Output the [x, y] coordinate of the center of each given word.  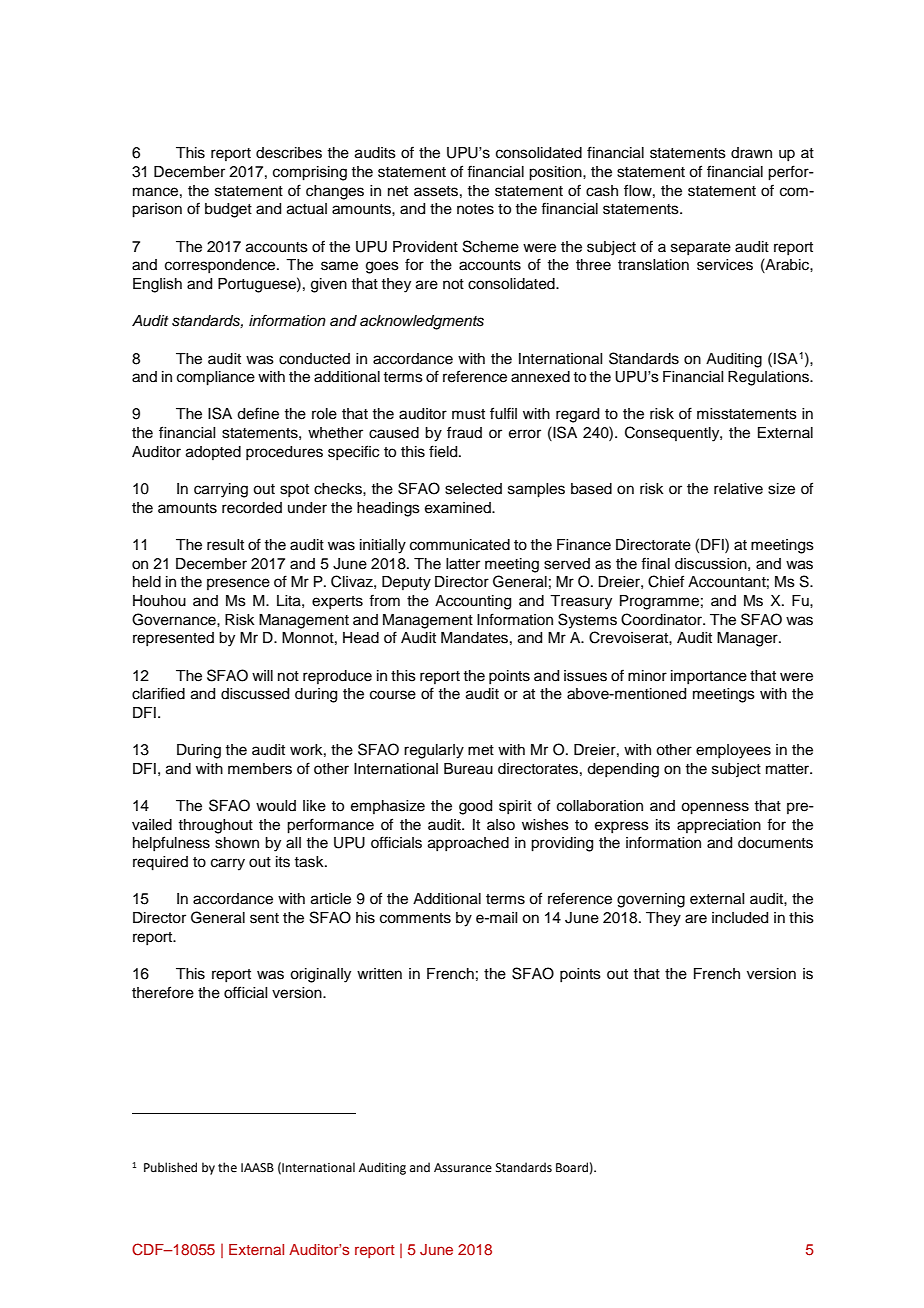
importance [709, 677]
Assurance [463, 1168]
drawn [751, 152]
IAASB [257, 1168]
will [262, 675]
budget [228, 210]
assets [436, 191]
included [740, 918]
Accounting [473, 602]
